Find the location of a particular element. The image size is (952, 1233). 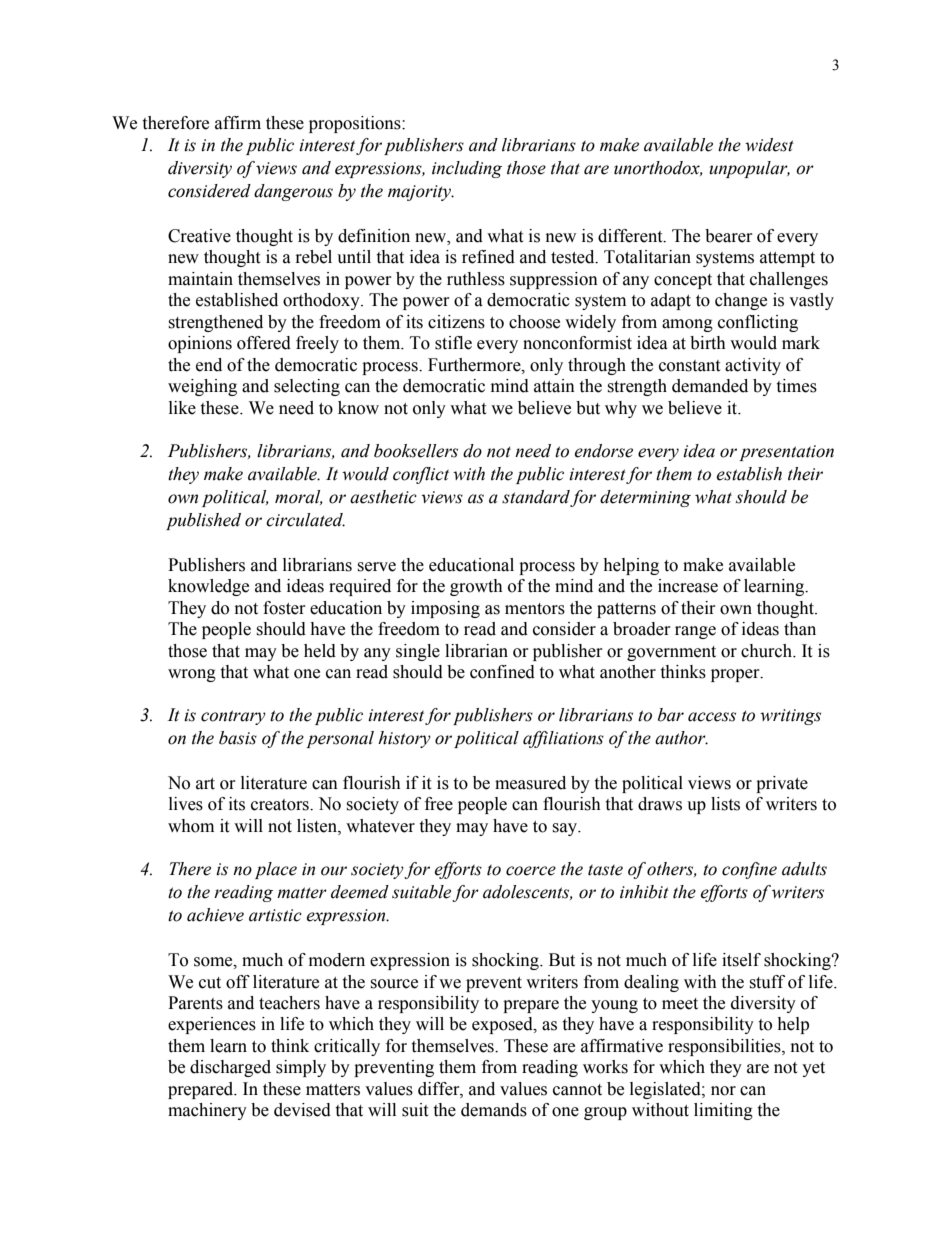

unpopular is located at coordinates (749, 169).
